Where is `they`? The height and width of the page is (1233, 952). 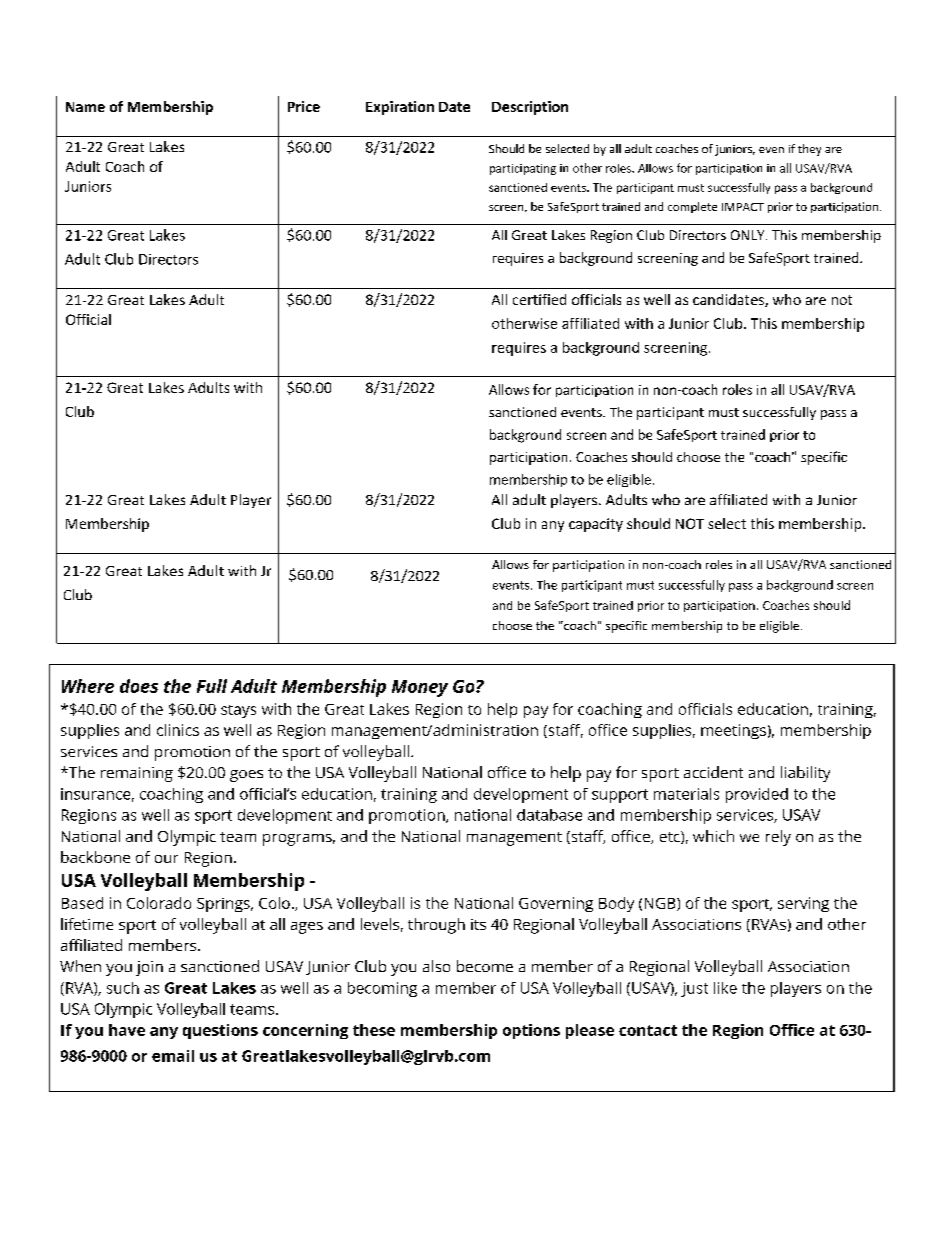
they is located at coordinates (809, 150).
